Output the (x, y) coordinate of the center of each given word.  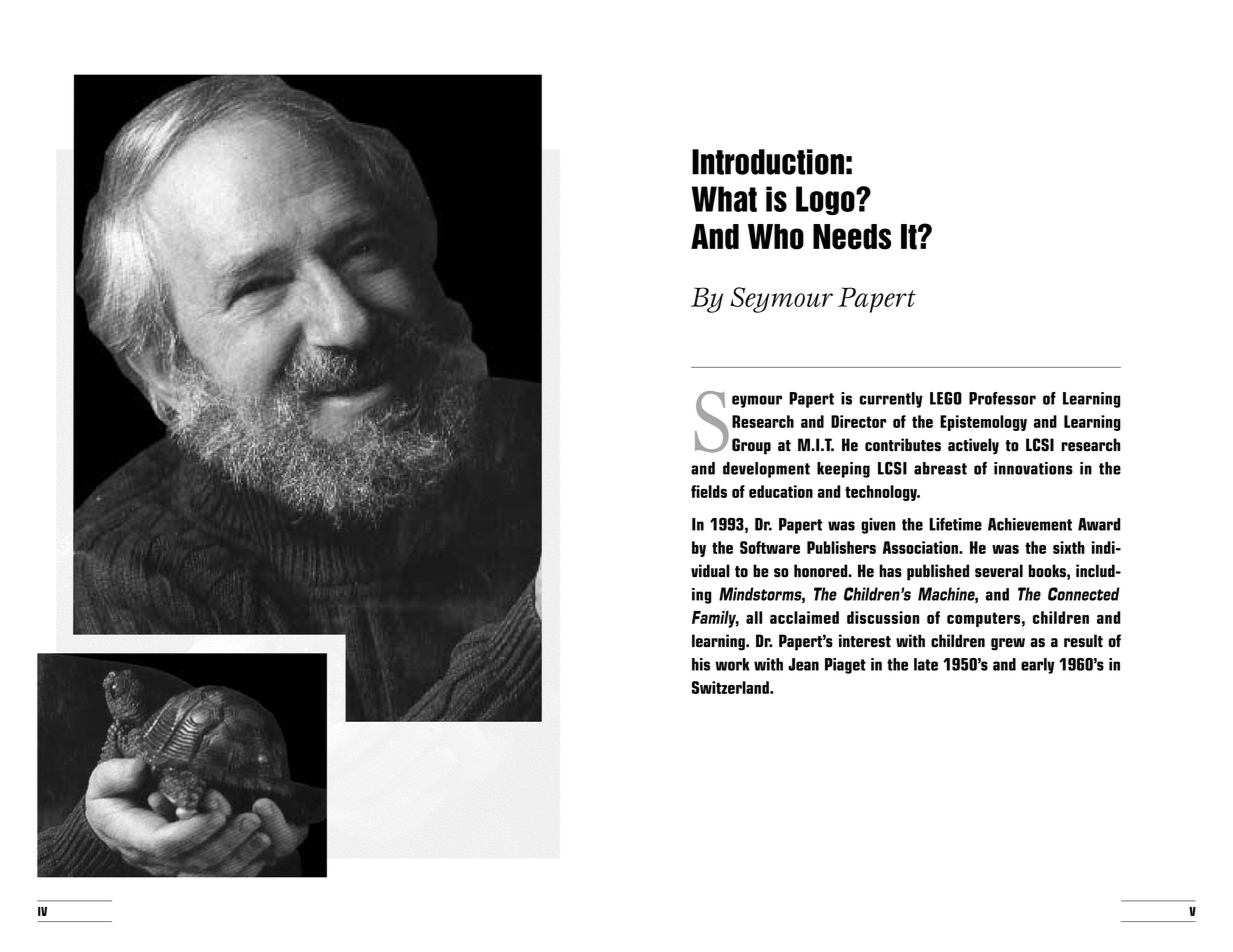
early (1037, 666)
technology (882, 493)
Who (776, 237)
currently (891, 400)
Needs (852, 237)
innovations (1033, 468)
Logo (826, 200)
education (781, 491)
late (926, 664)
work (732, 664)
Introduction (768, 162)
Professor (1002, 398)
